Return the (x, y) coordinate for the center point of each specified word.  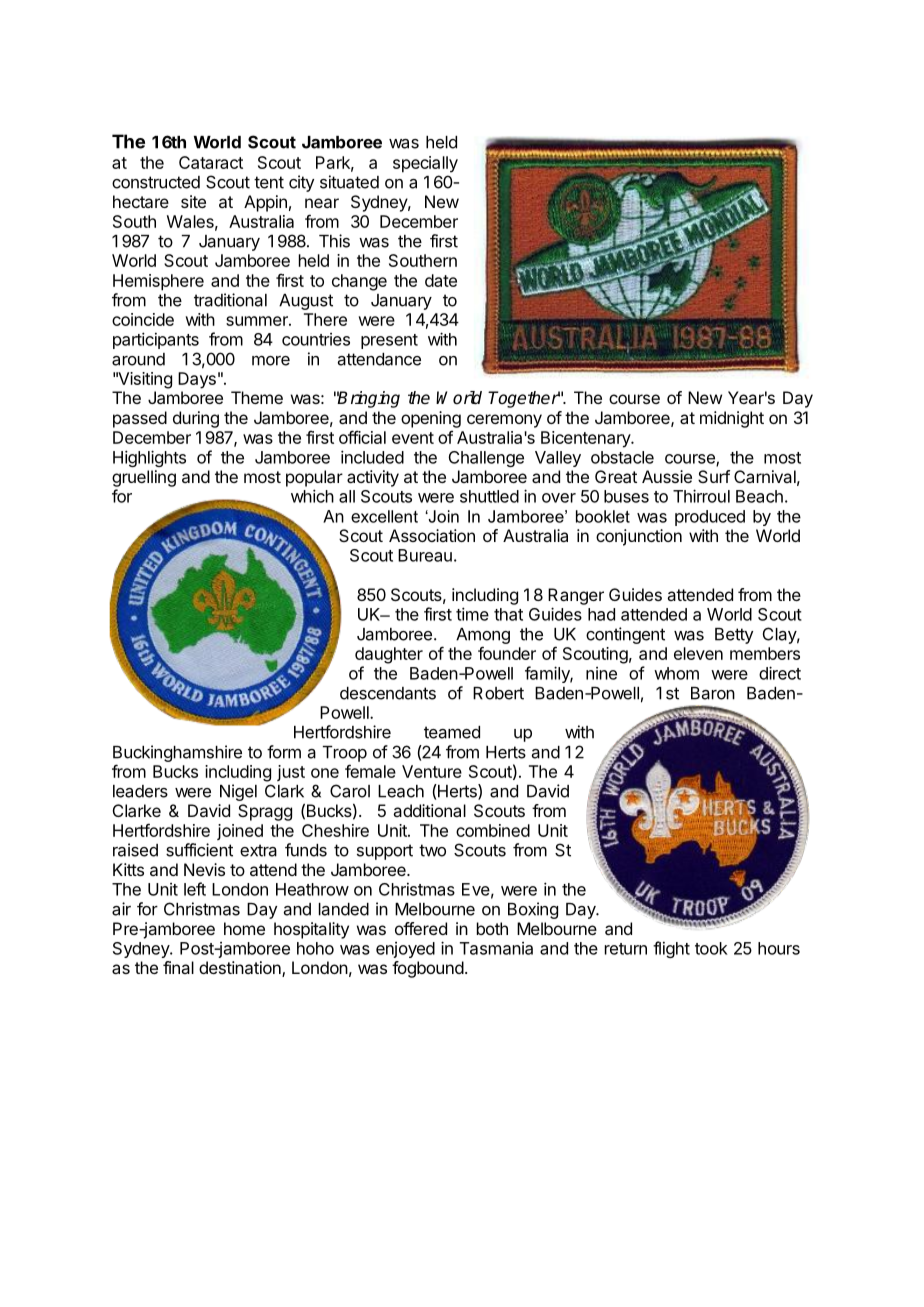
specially (425, 164)
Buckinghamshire (177, 753)
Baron (713, 693)
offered (421, 928)
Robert (498, 693)
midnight (732, 419)
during (196, 419)
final (178, 967)
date (441, 280)
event (413, 438)
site (193, 201)
